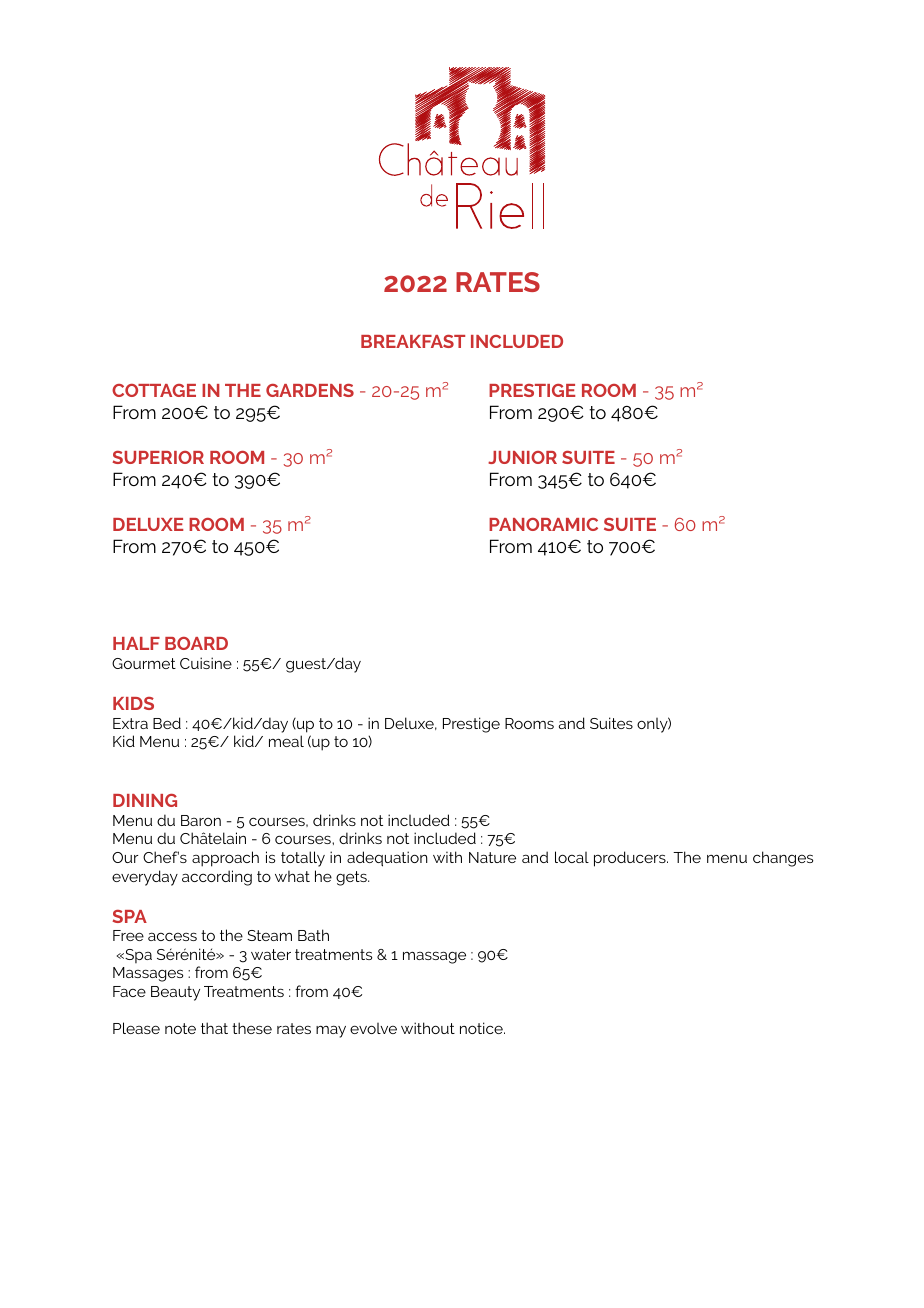 This document has width=924, height=1308. What do you see at coordinates (631, 859) in the document?
I see `producers` at bounding box center [631, 859].
